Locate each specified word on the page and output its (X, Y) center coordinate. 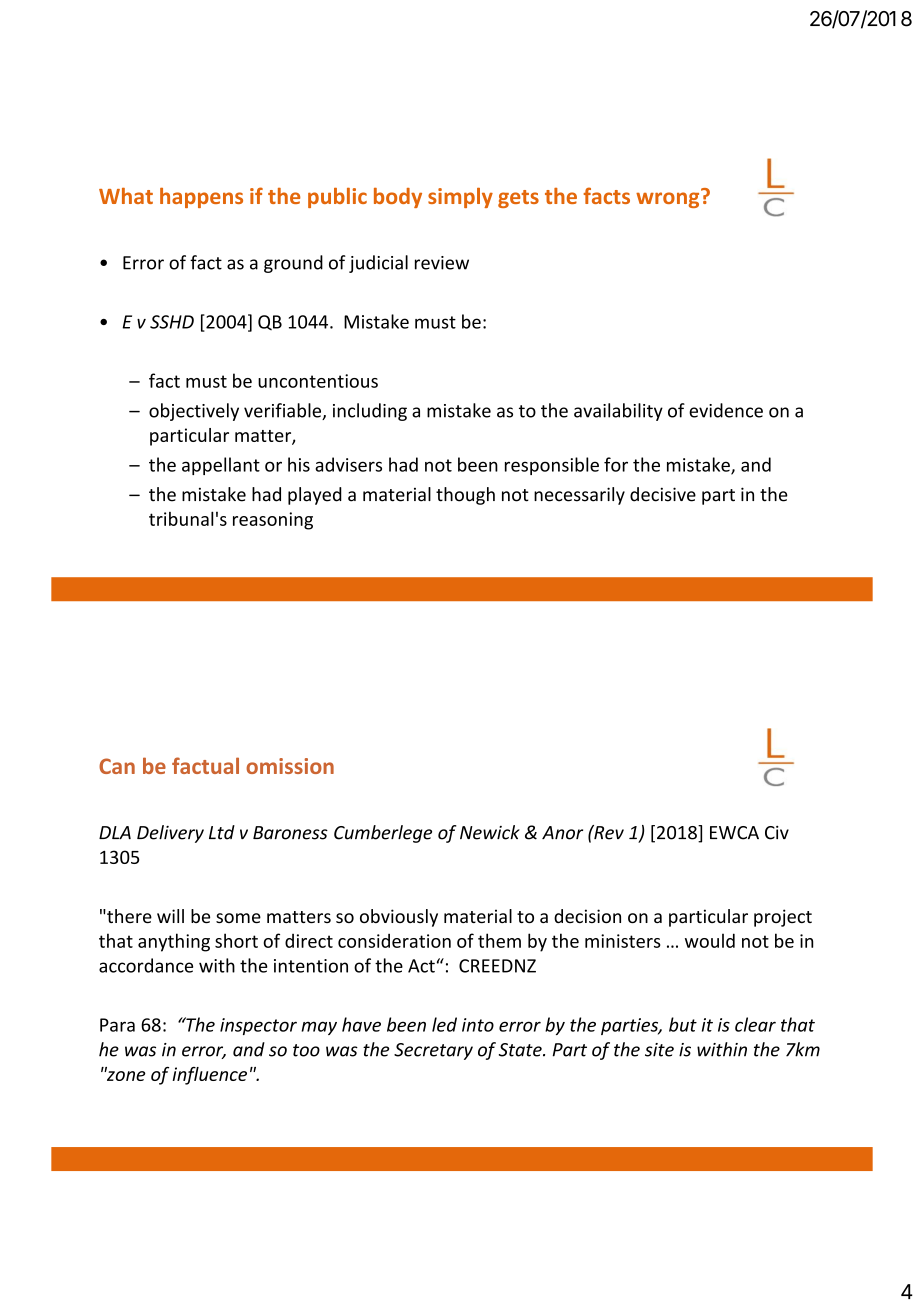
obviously (399, 918)
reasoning (273, 521)
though (465, 496)
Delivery (170, 834)
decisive (663, 494)
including (370, 412)
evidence (726, 410)
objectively (194, 412)
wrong (669, 199)
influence (209, 1076)
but (683, 1024)
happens (201, 198)
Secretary (433, 1051)
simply (460, 198)
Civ (777, 833)
